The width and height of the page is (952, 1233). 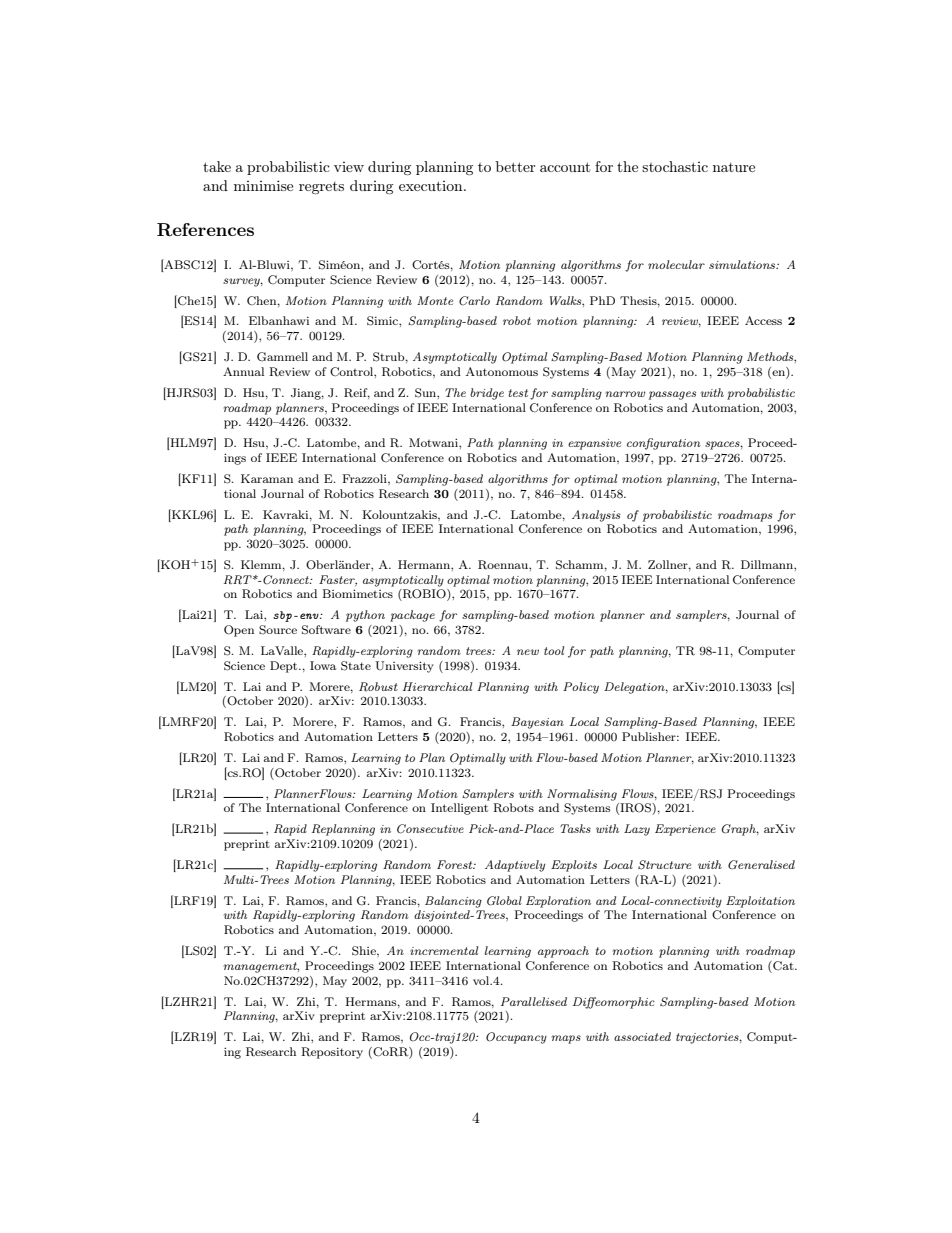 What do you see at coordinates (734, 167) in the page?
I see `nature` at bounding box center [734, 167].
